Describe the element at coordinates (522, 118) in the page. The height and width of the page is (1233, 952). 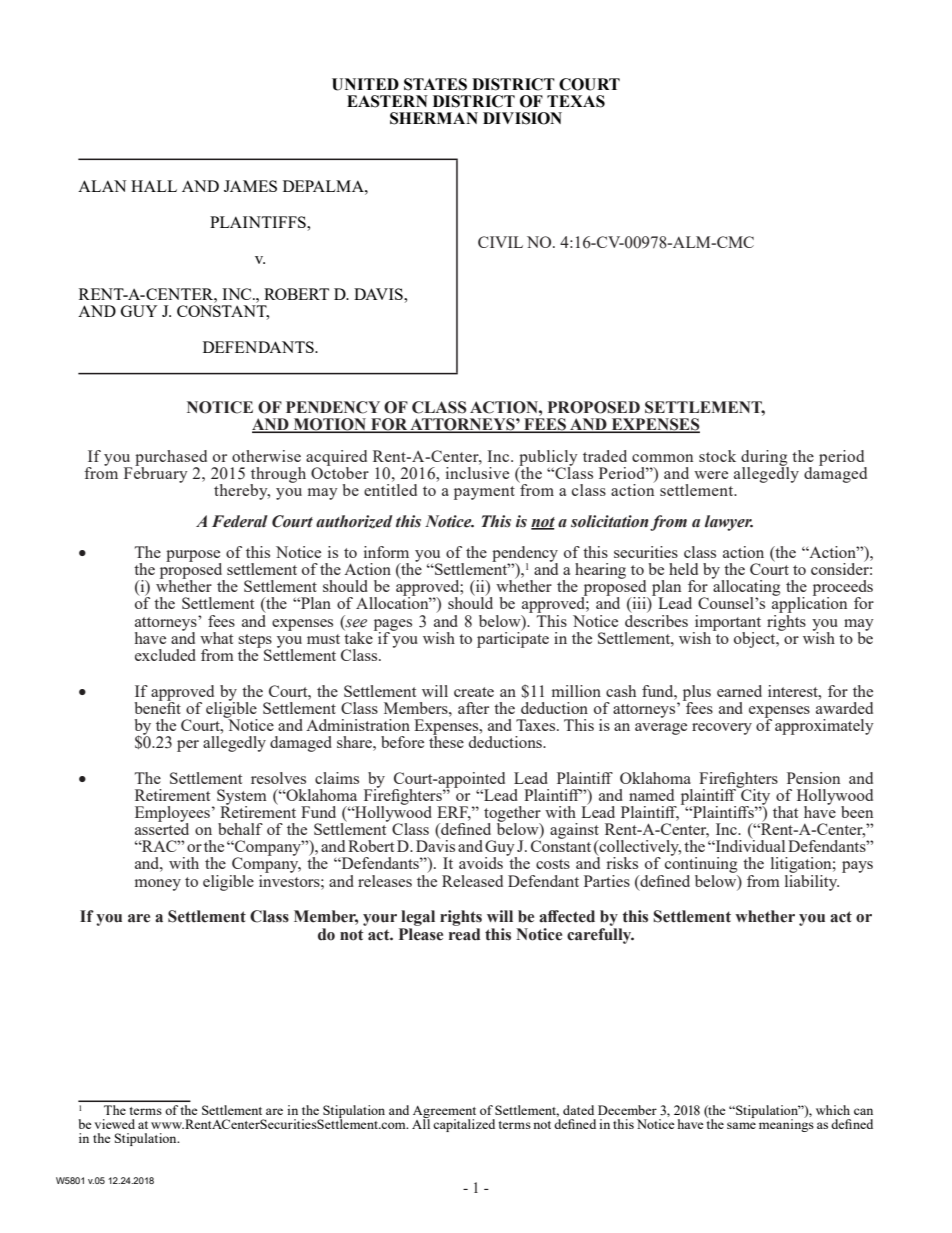
I see `DIVISION` at that location.
